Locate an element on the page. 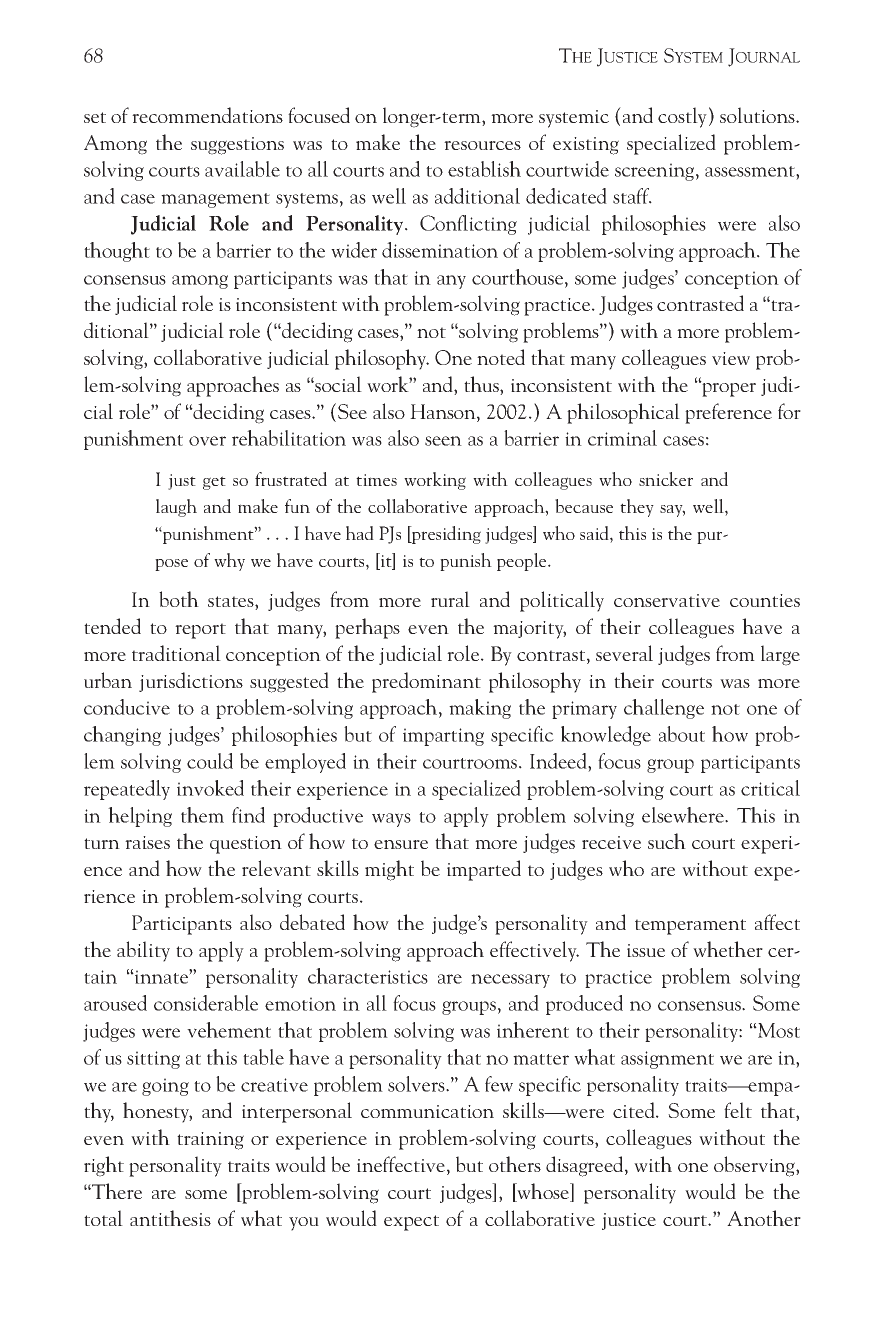 This image has height=1327, width=896. recommendations is located at coordinates (207, 115).
